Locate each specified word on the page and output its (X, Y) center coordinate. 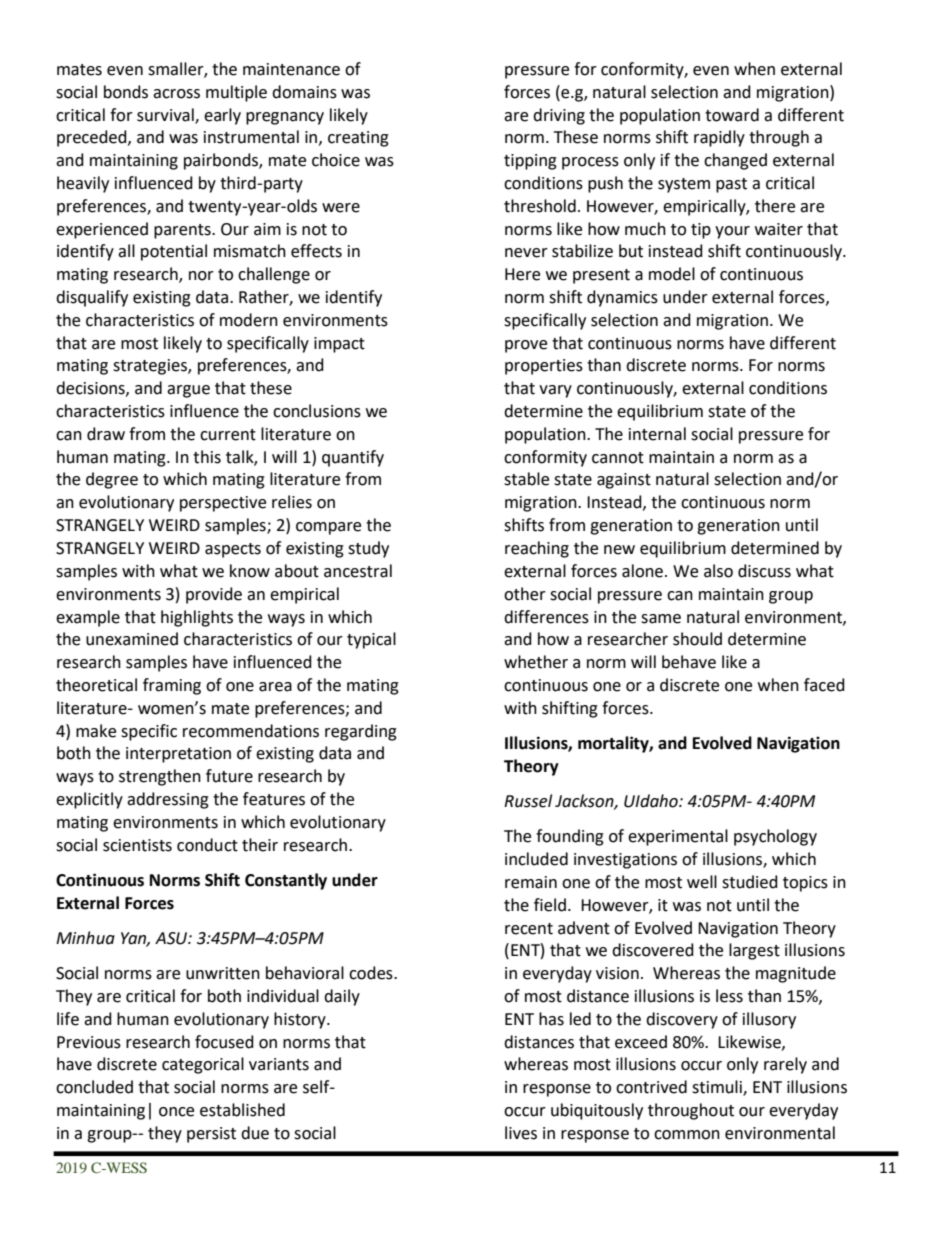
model (672, 274)
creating (358, 139)
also (718, 571)
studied (750, 882)
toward (732, 115)
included (536, 859)
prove (526, 346)
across (176, 94)
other (525, 594)
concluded (94, 1087)
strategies (151, 367)
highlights (197, 618)
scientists (137, 845)
